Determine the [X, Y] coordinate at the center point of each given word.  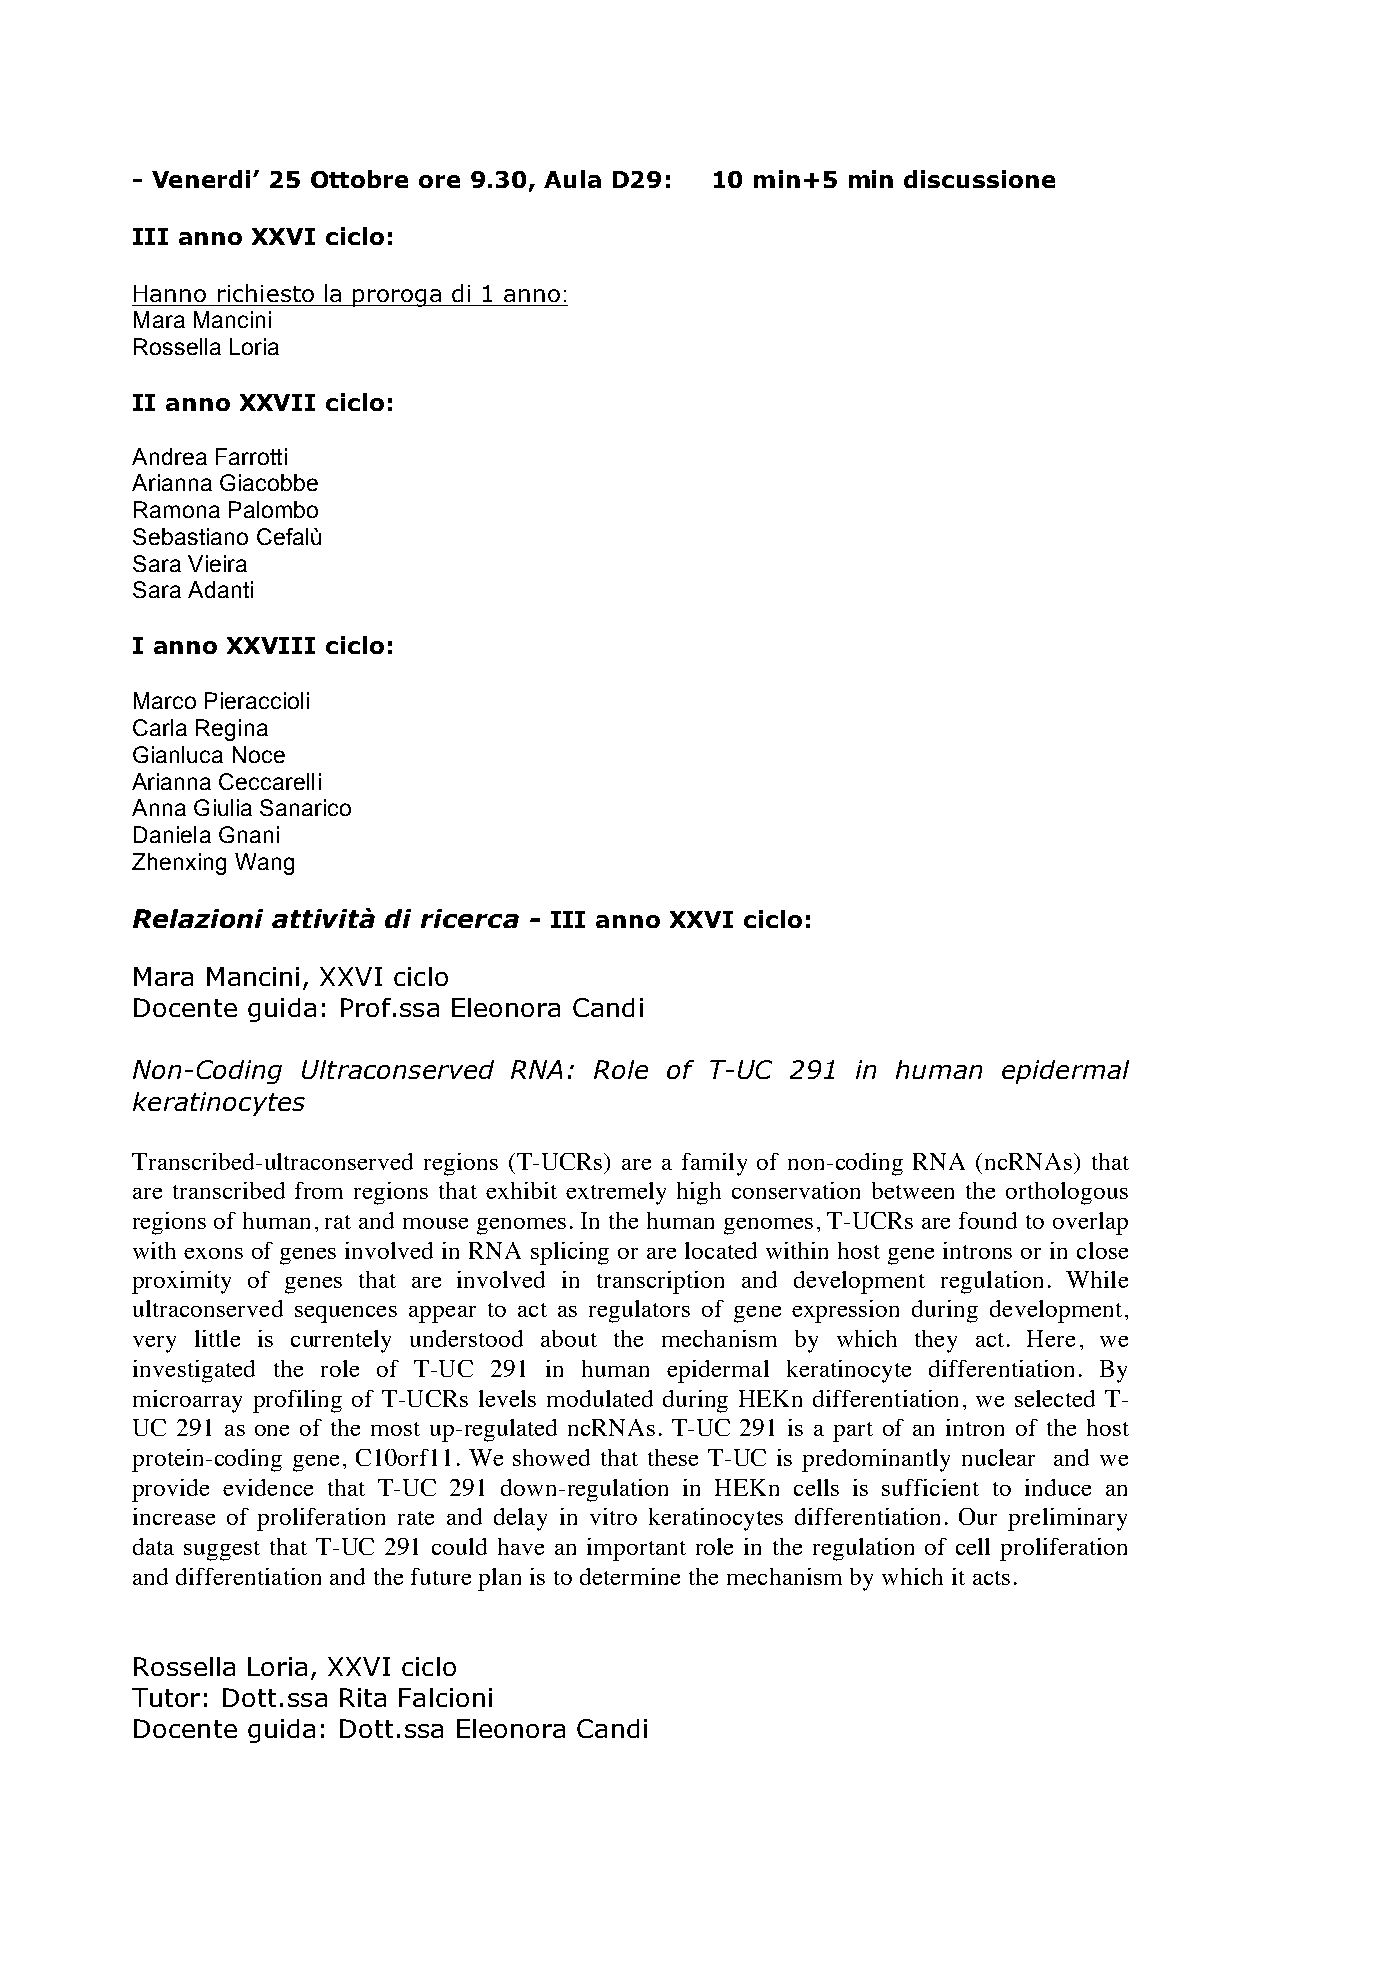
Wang [264, 864]
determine [630, 1576]
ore [439, 181]
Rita [363, 1697]
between [913, 1190]
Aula [572, 179]
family [714, 1164]
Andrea [169, 456]
